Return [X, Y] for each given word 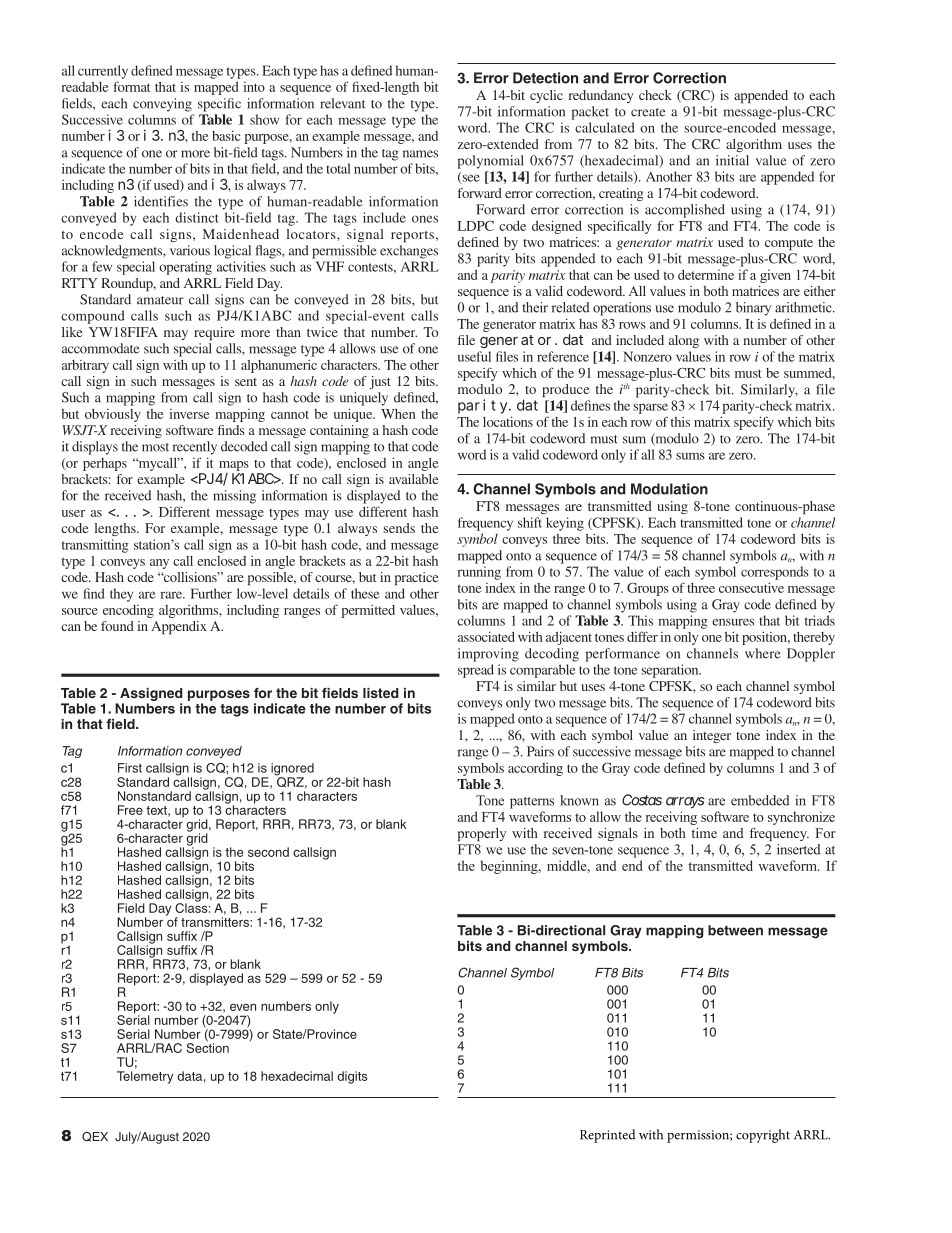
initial [732, 160]
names [420, 154]
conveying [162, 105]
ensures [733, 622]
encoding [128, 611]
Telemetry [145, 1077]
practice [416, 578]
